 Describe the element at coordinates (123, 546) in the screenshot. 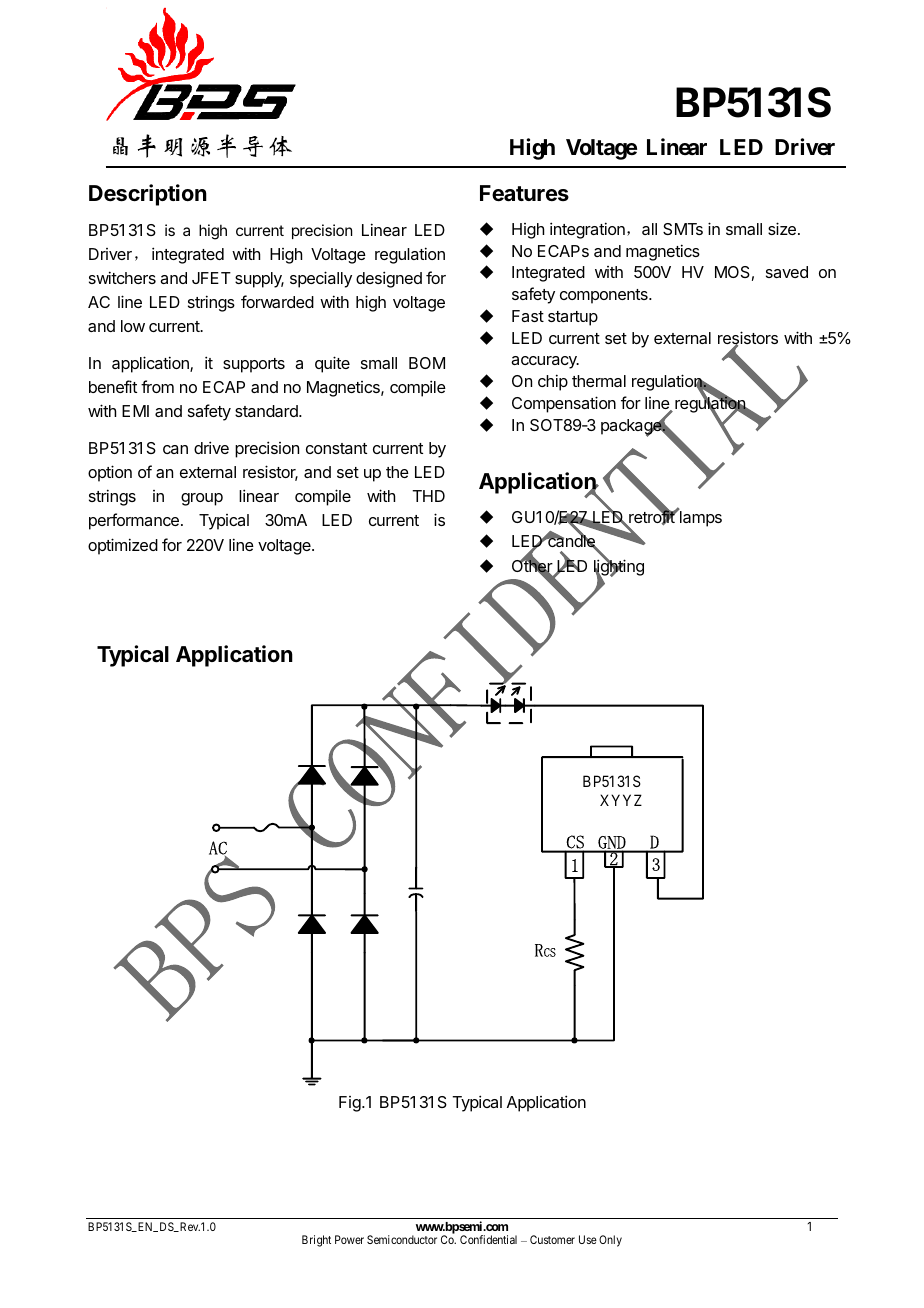

I see `optimized` at that location.
